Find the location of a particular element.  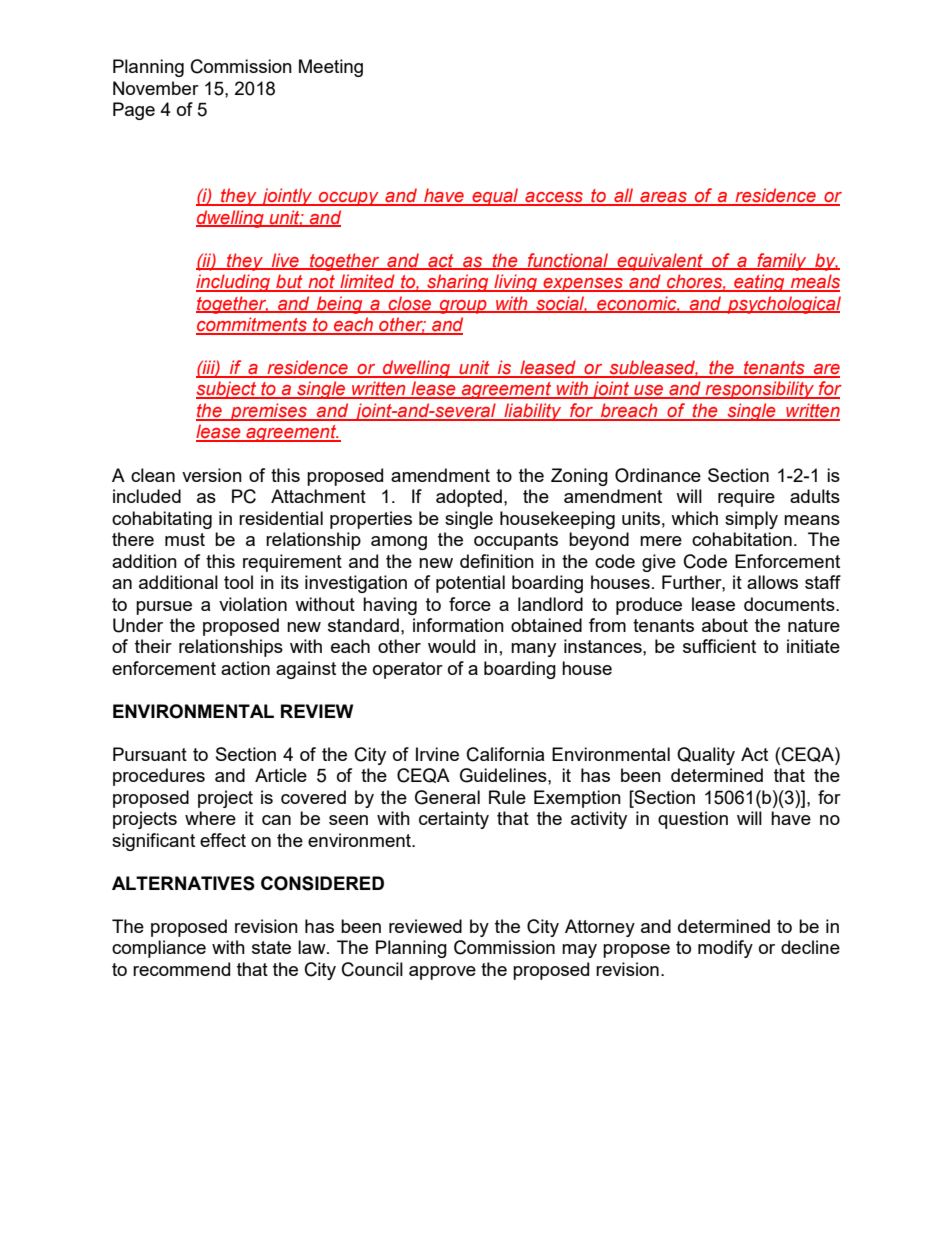

Meeting is located at coordinates (331, 68).
